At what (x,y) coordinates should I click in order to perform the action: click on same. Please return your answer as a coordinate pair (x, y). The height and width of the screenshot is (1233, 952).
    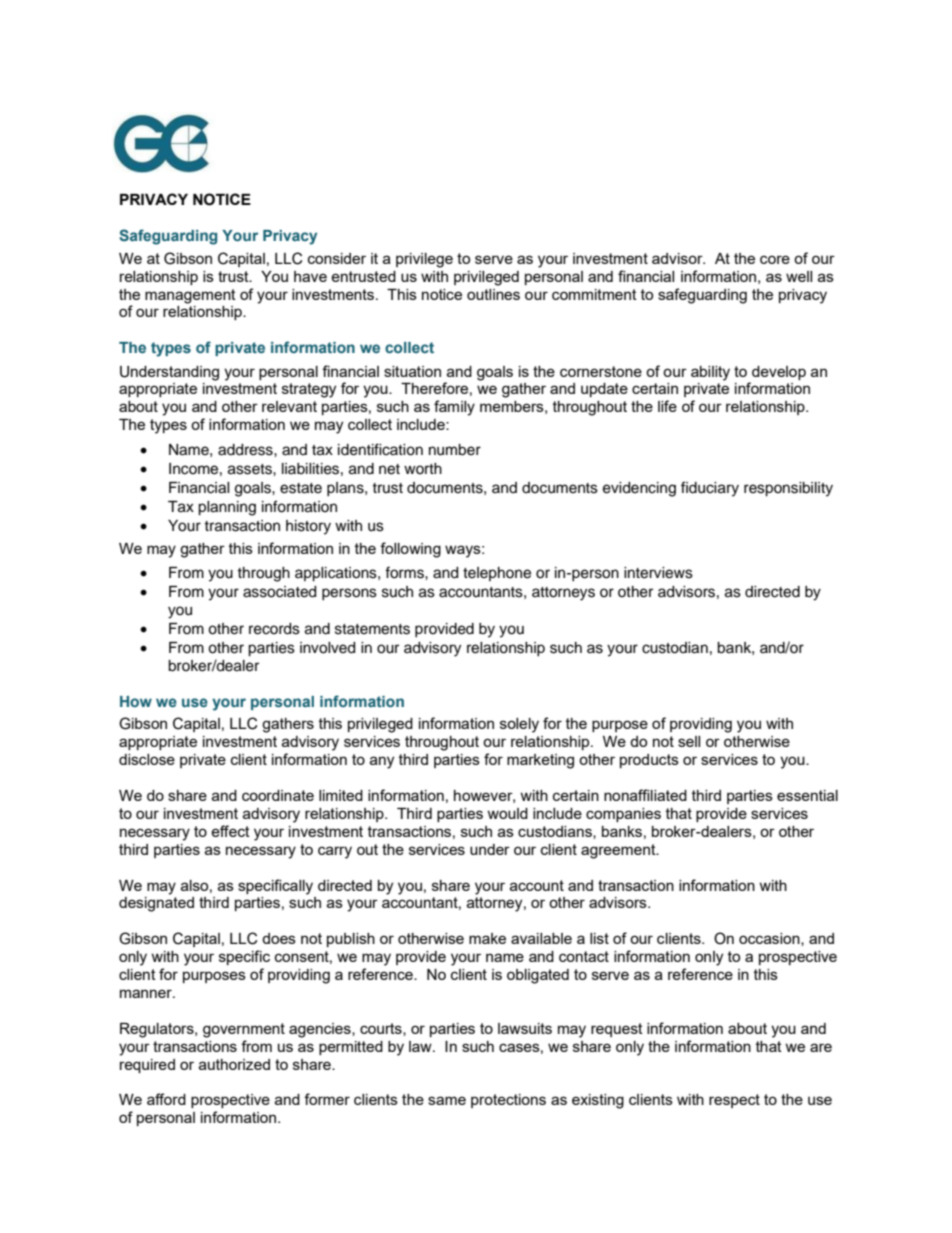
    Looking at the image, I should click on (447, 1100).
